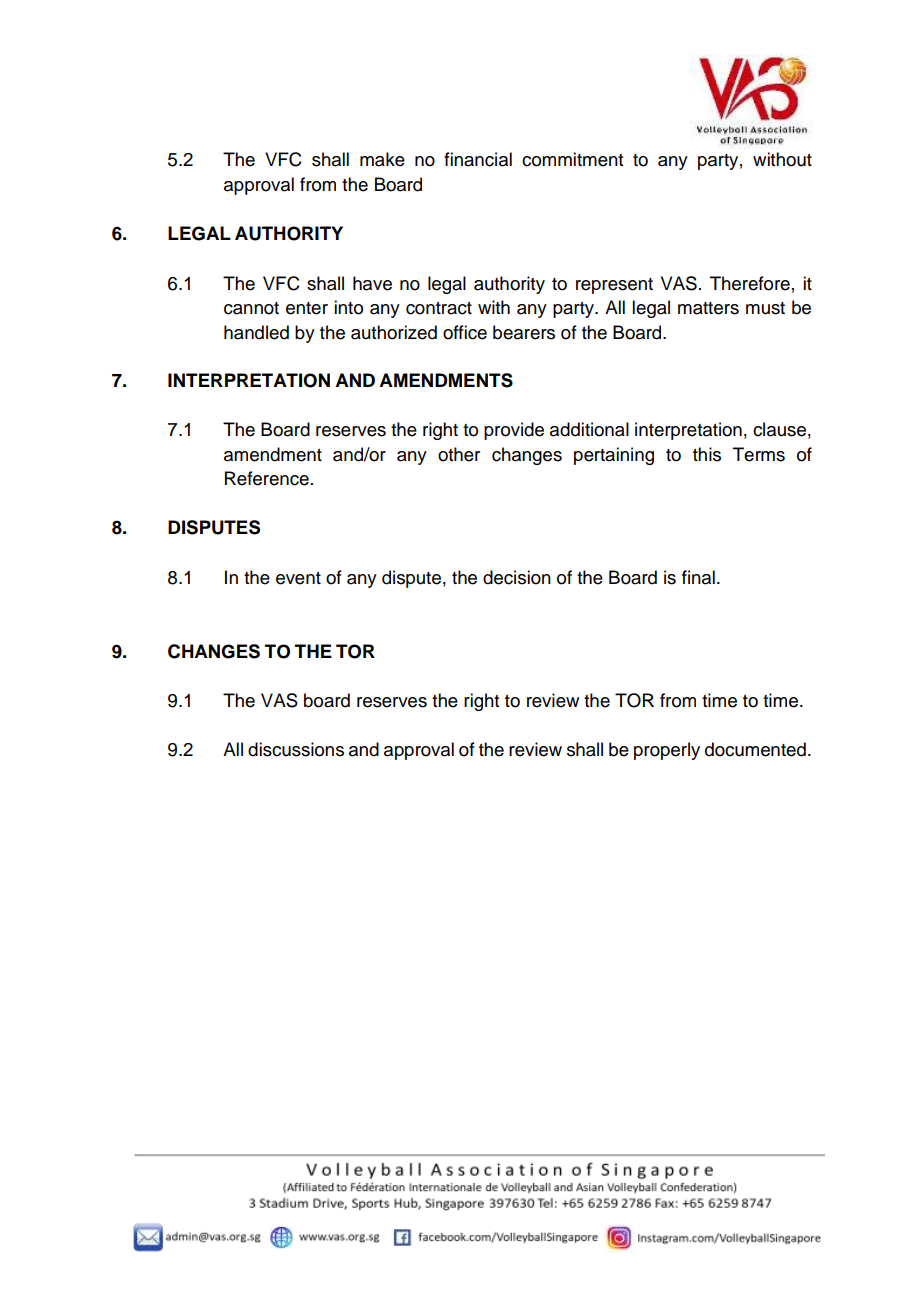 This page has width=924, height=1308. What do you see at coordinates (296, 749) in the page?
I see `discussions` at bounding box center [296, 749].
